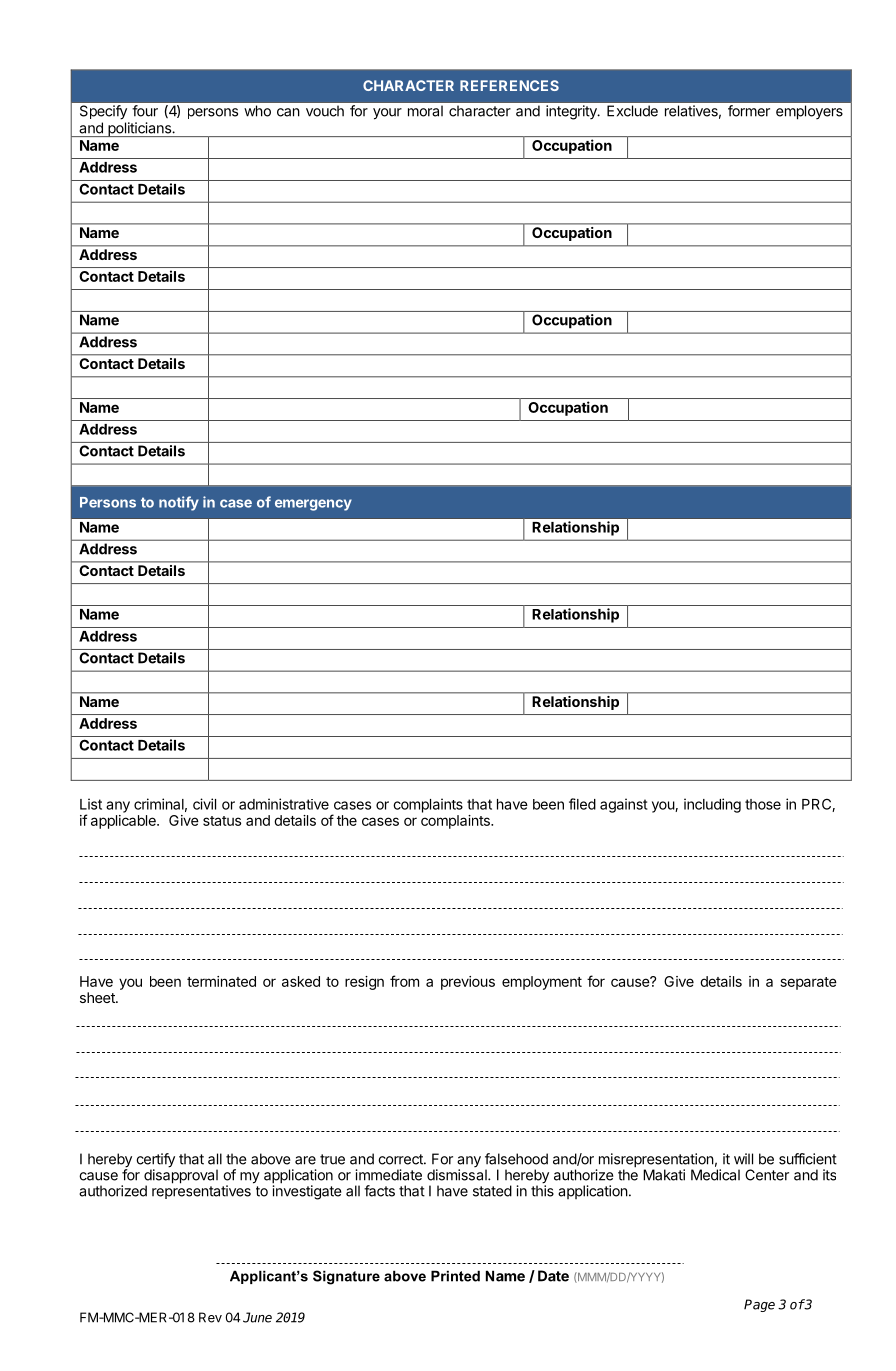 Image resolution: width=896 pixels, height=1371 pixels. I want to click on your, so click(387, 114).
